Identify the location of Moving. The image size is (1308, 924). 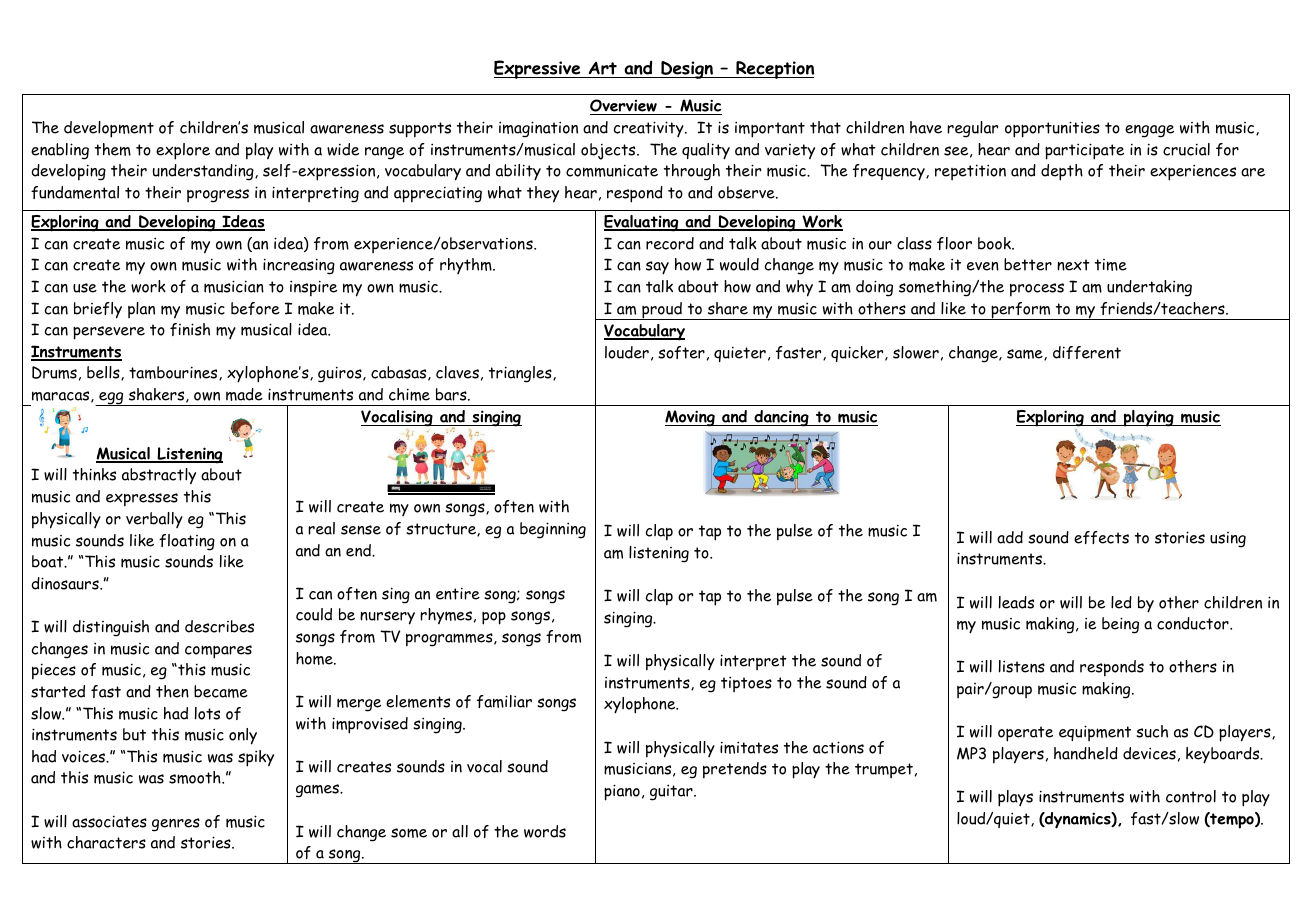
(691, 418).
